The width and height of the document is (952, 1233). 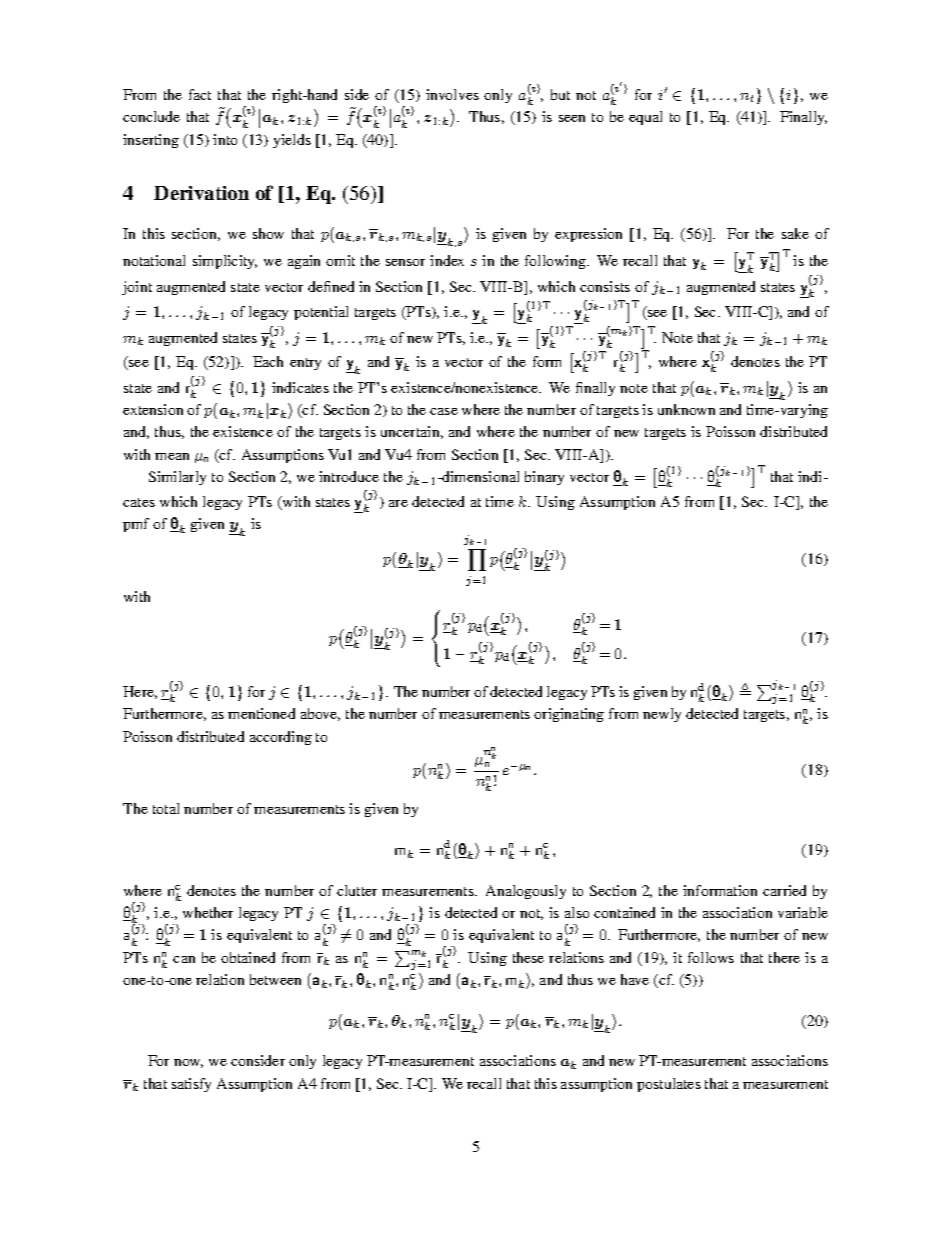 What do you see at coordinates (452, 94) in the document?
I see `involves` at bounding box center [452, 94].
